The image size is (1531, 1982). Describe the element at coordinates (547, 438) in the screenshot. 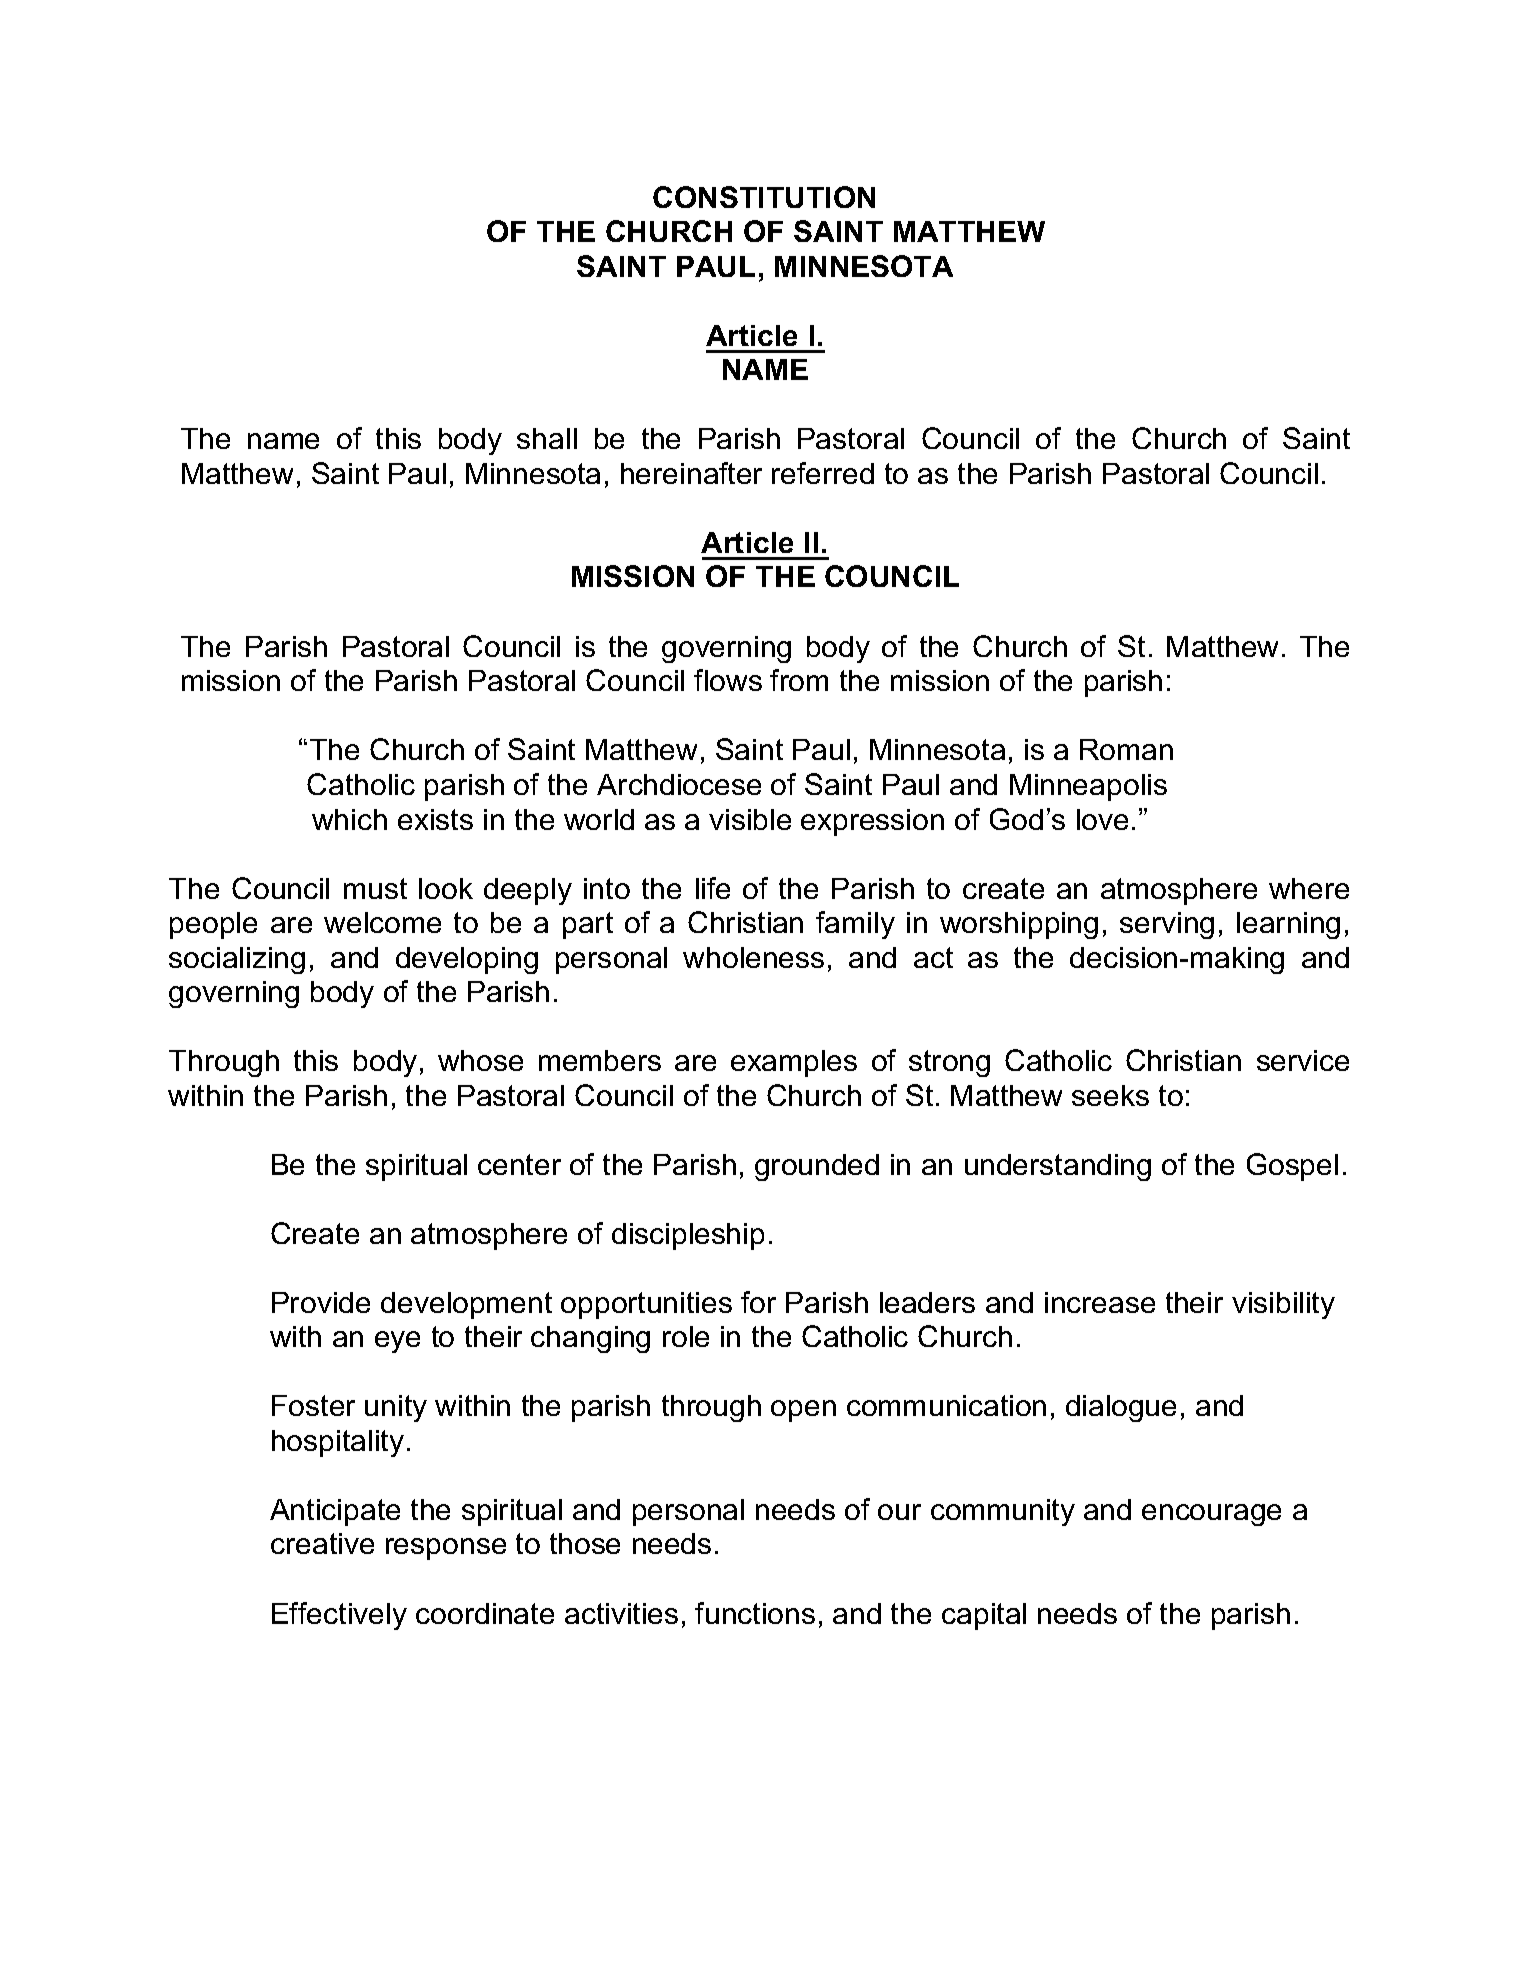

I see `shall` at that location.
